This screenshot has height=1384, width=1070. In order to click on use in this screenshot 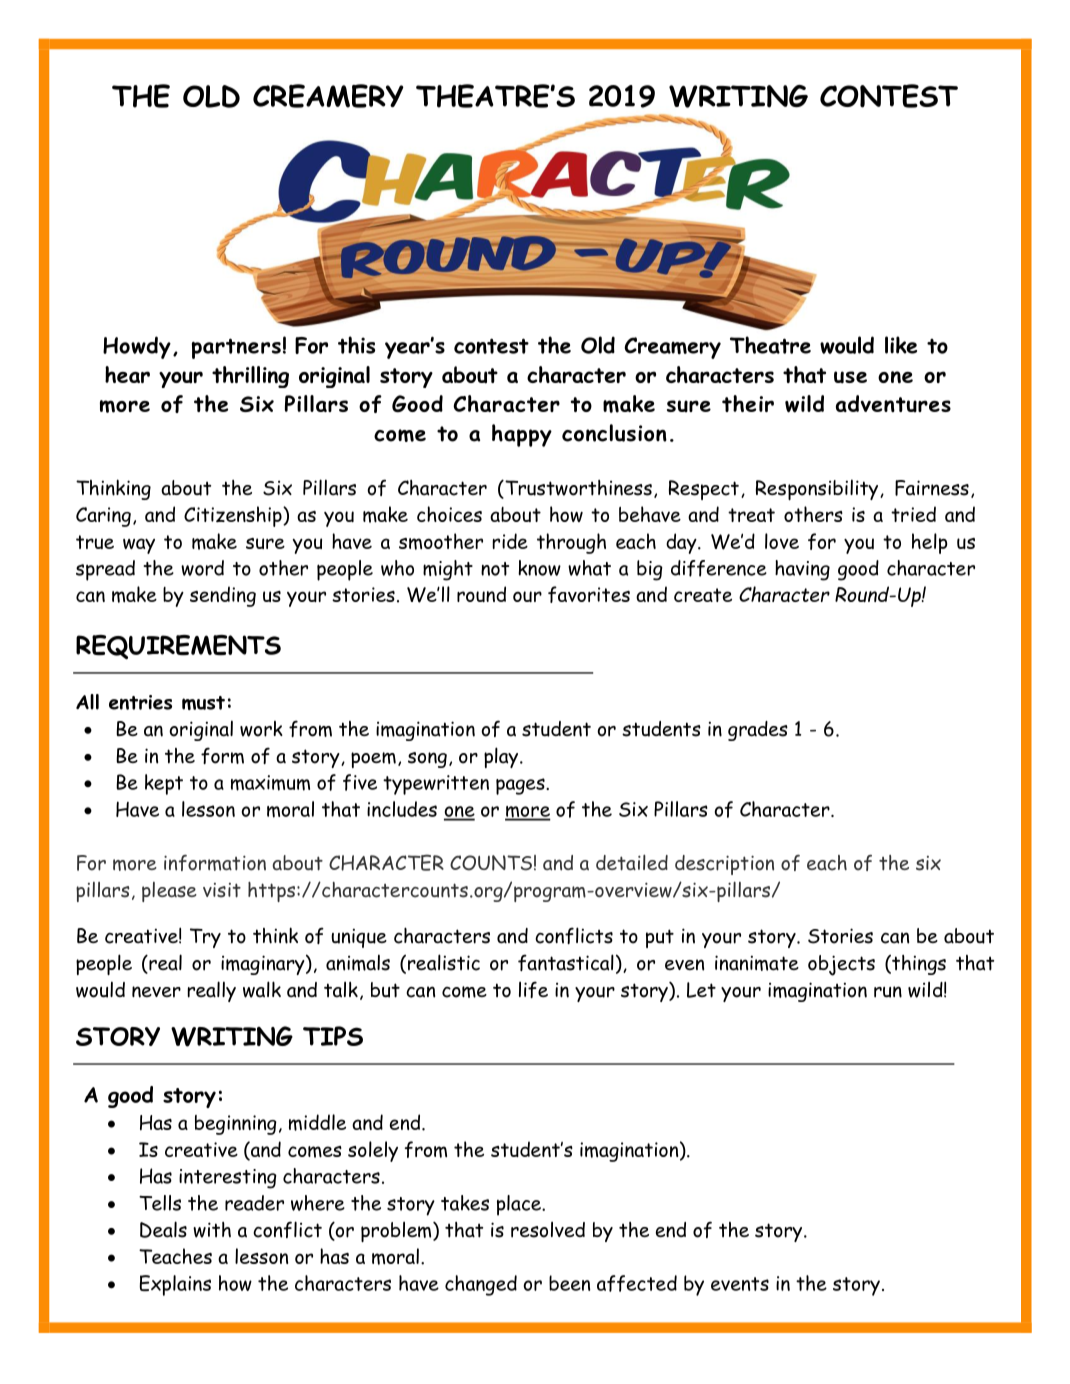, I will do `click(850, 377)`.
